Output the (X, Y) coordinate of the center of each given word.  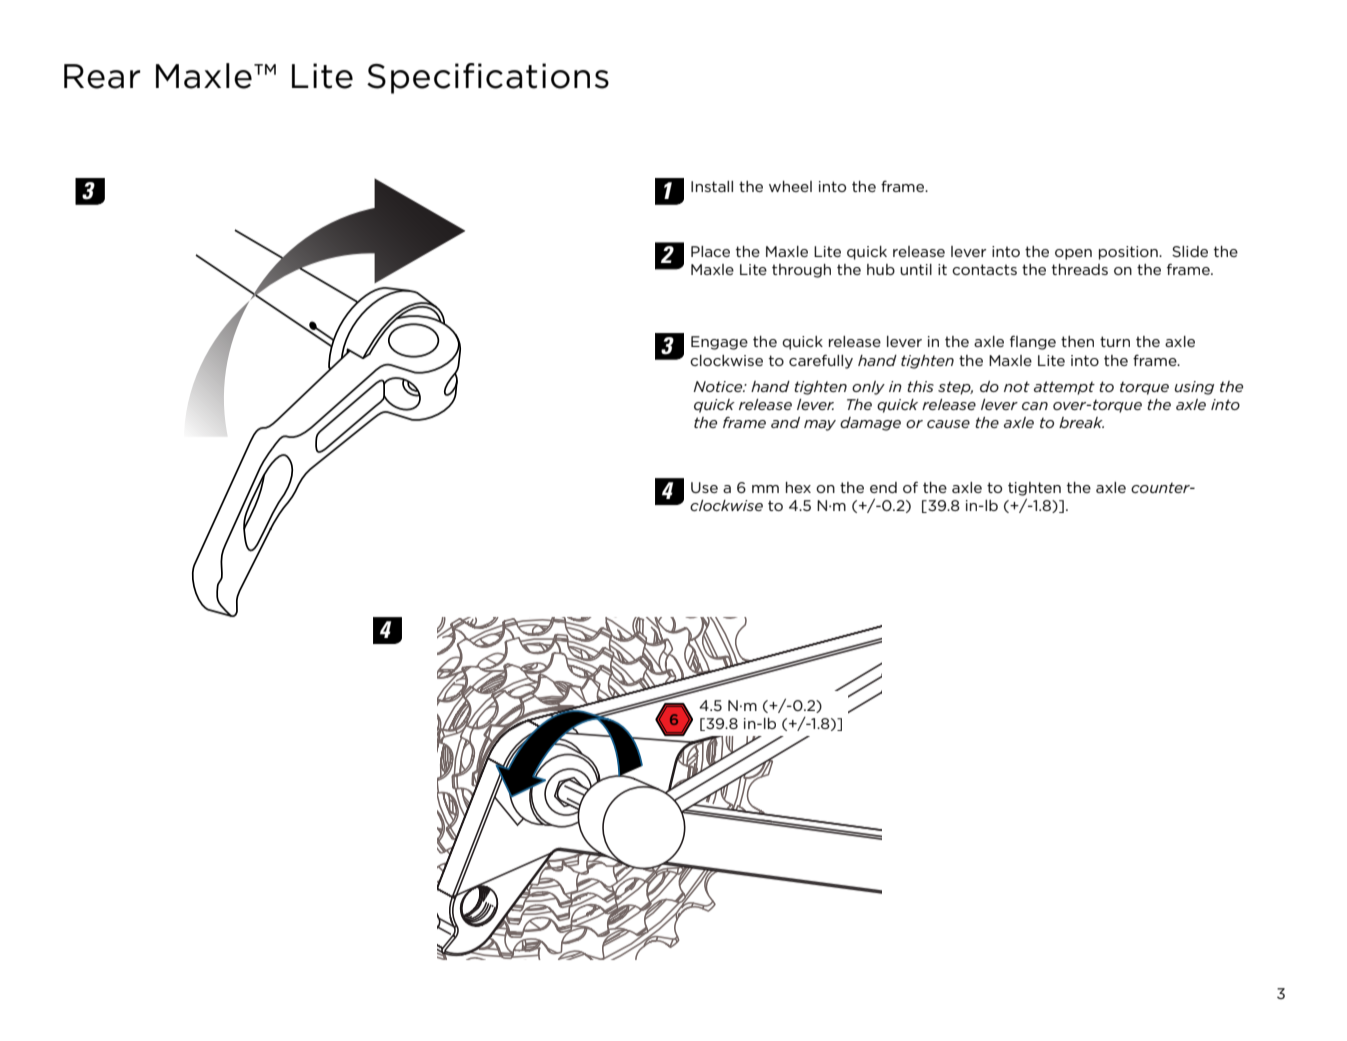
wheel (790, 186)
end (883, 487)
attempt (1064, 388)
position (1129, 253)
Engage (719, 343)
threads (1080, 269)
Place (710, 251)
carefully (821, 361)
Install (712, 186)
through (801, 271)
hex (798, 487)
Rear (102, 76)
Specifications (488, 78)
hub (881, 269)
